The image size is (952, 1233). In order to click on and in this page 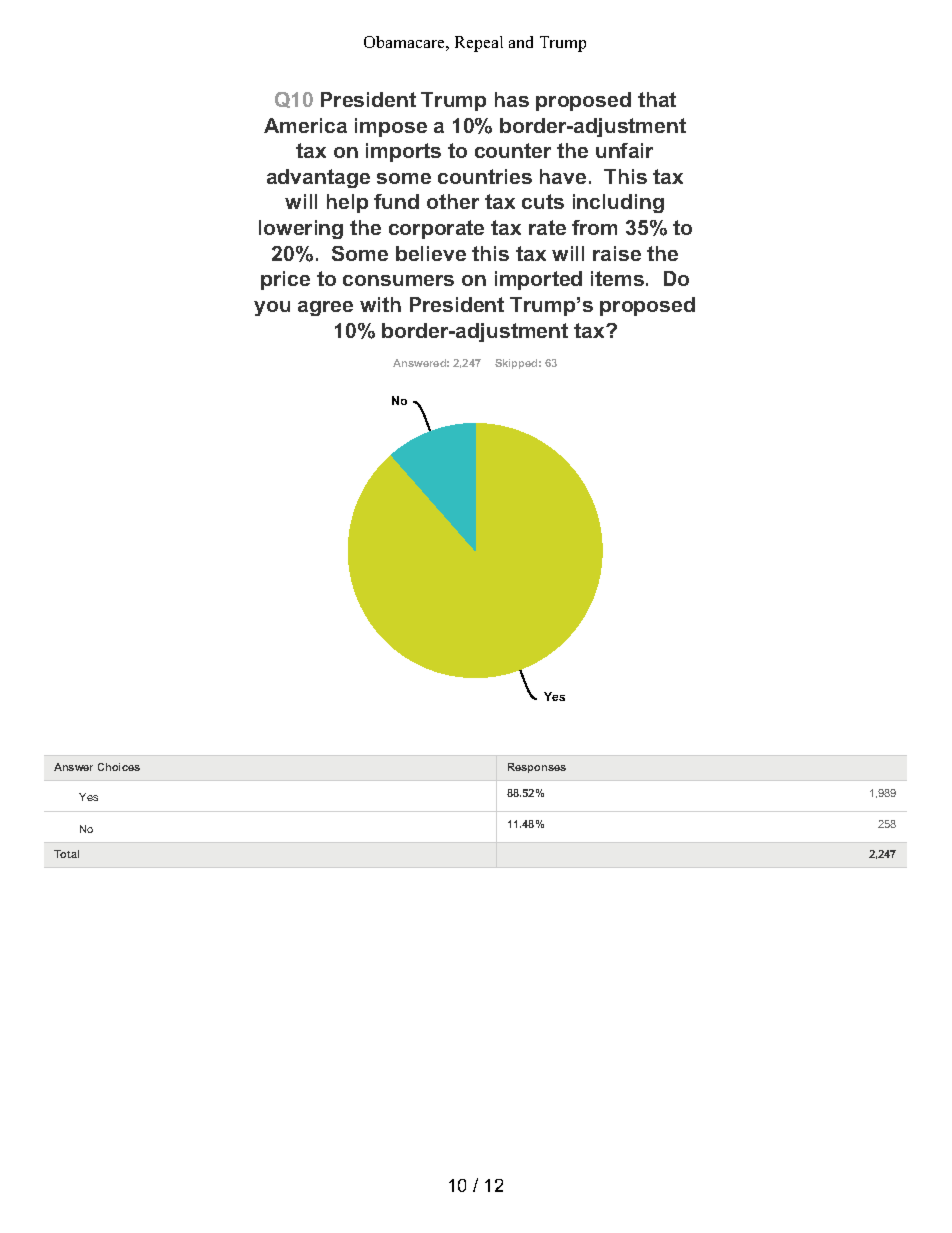, I will do `click(521, 42)`.
